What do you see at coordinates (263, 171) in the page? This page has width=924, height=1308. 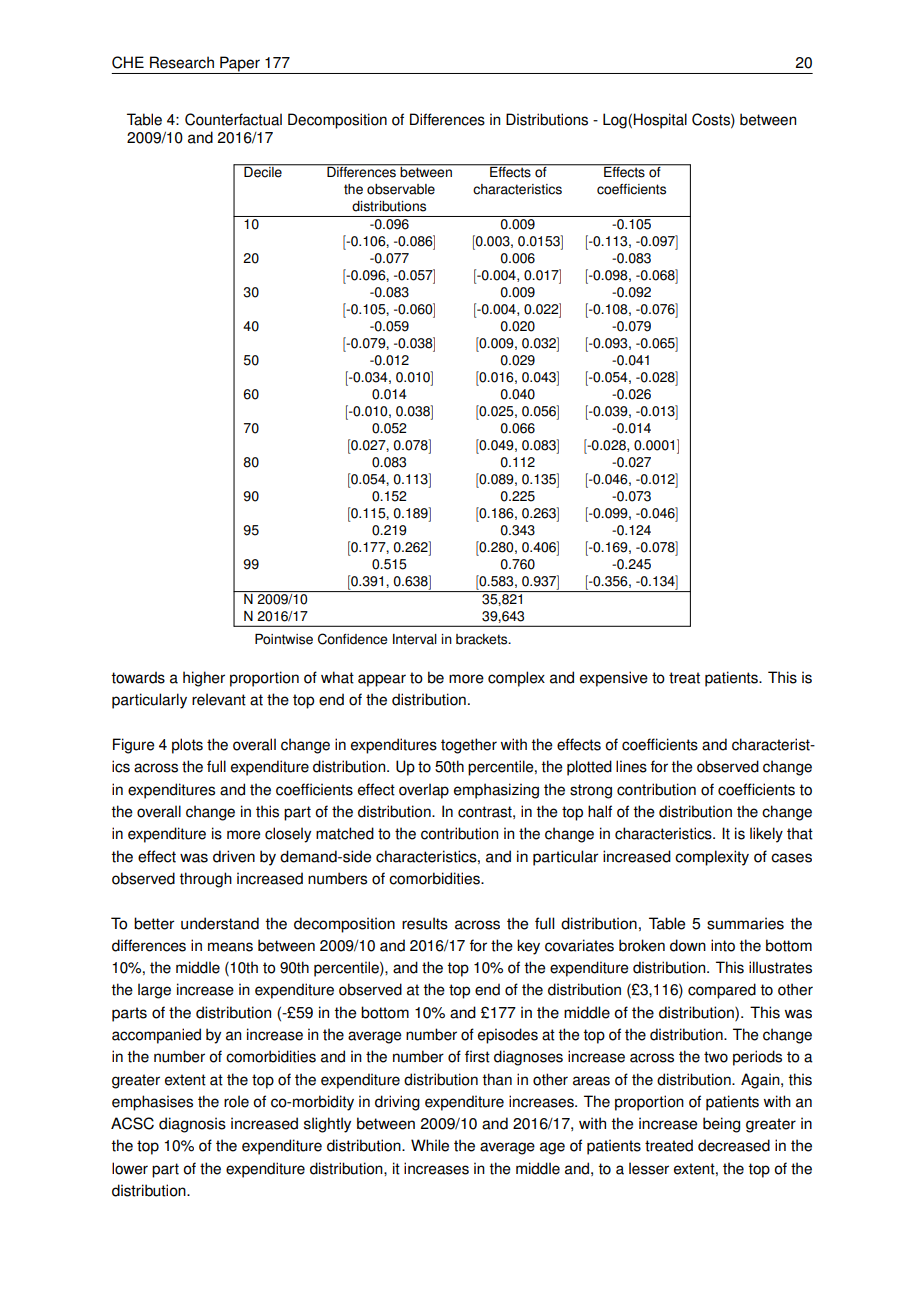 I see `Decile` at bounding box center [263, 171].
